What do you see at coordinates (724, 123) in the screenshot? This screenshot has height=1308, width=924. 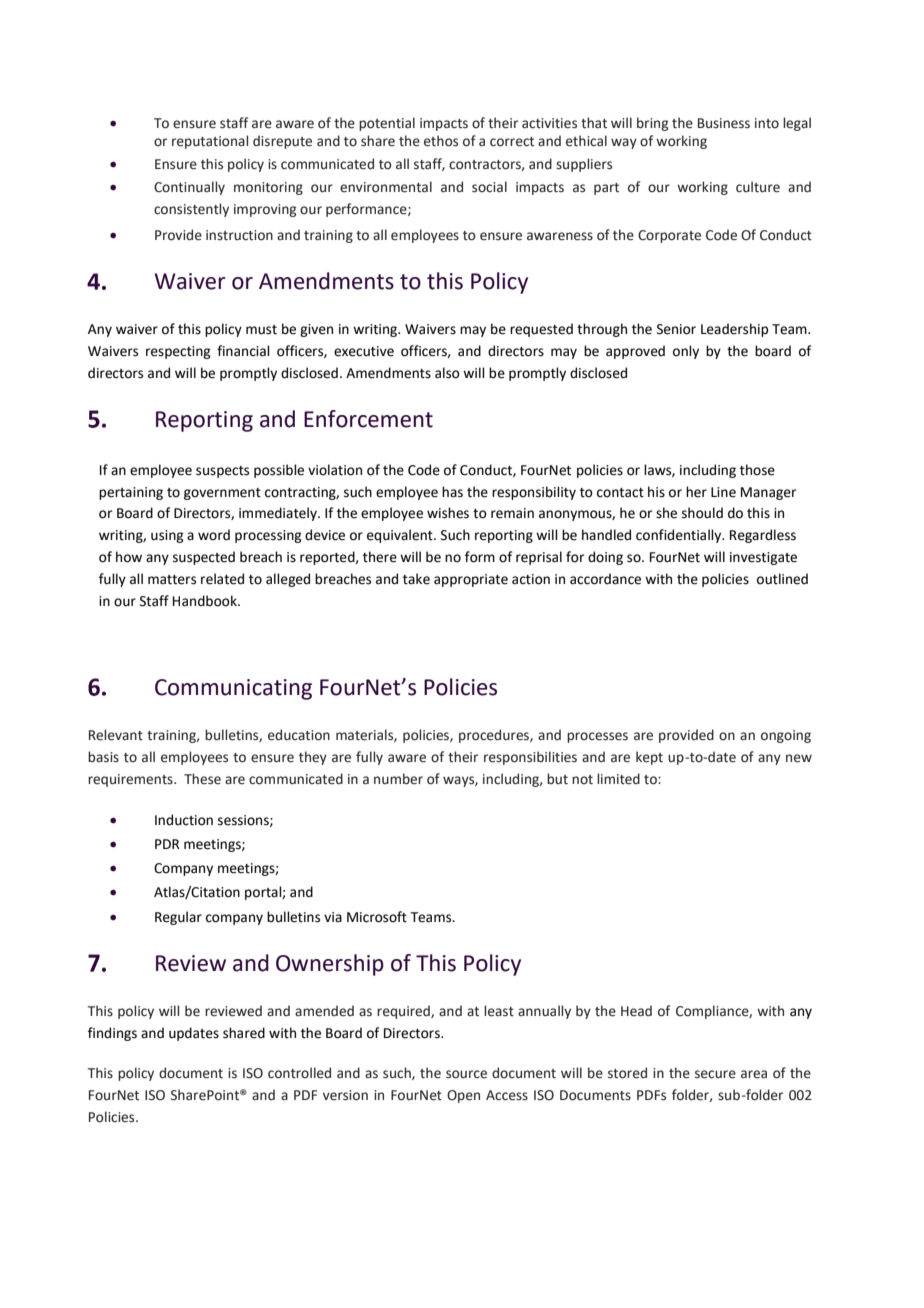 I see `Business` at bounding box center [724, 123].
